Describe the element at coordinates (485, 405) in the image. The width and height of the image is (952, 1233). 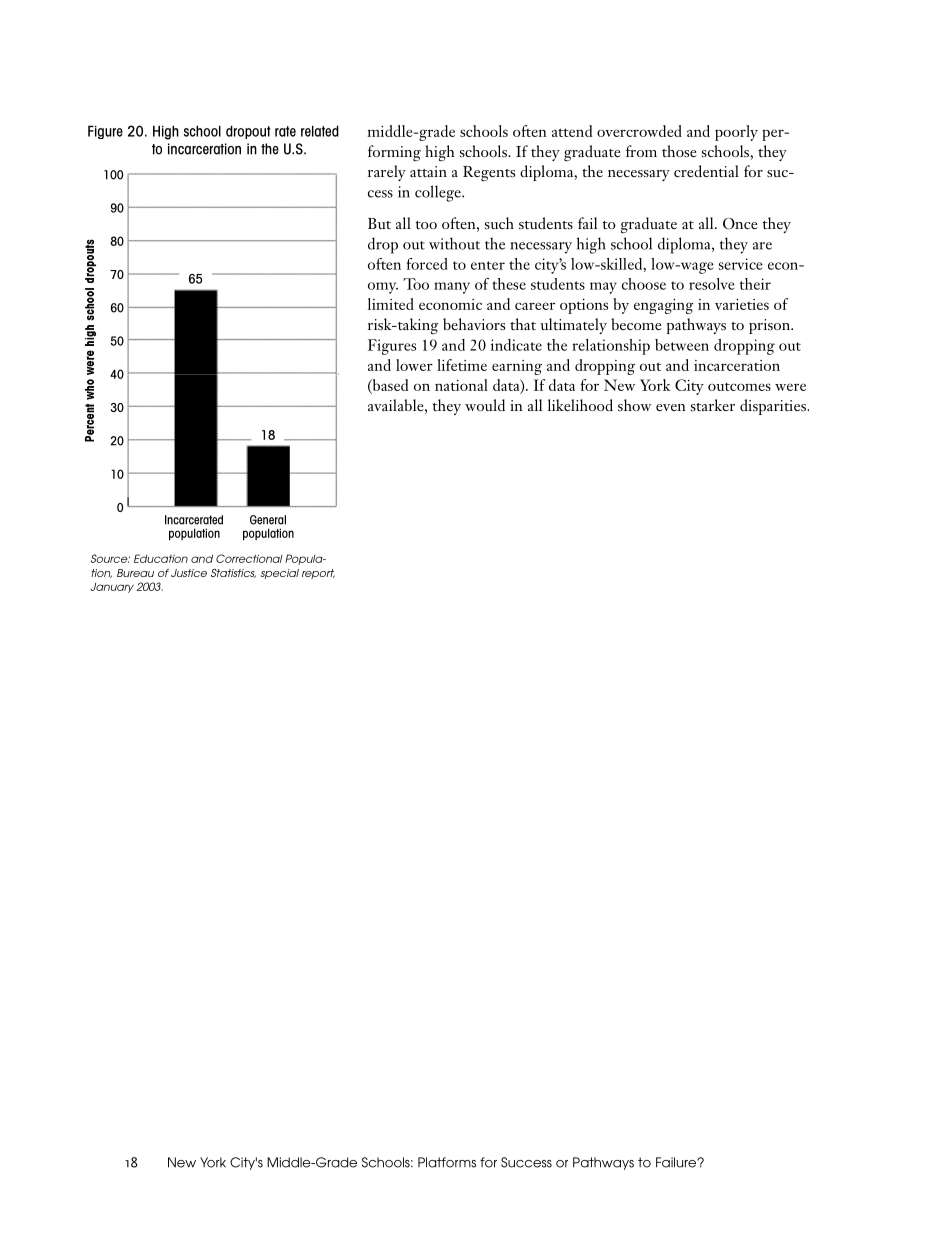
I see `would` at that location.
